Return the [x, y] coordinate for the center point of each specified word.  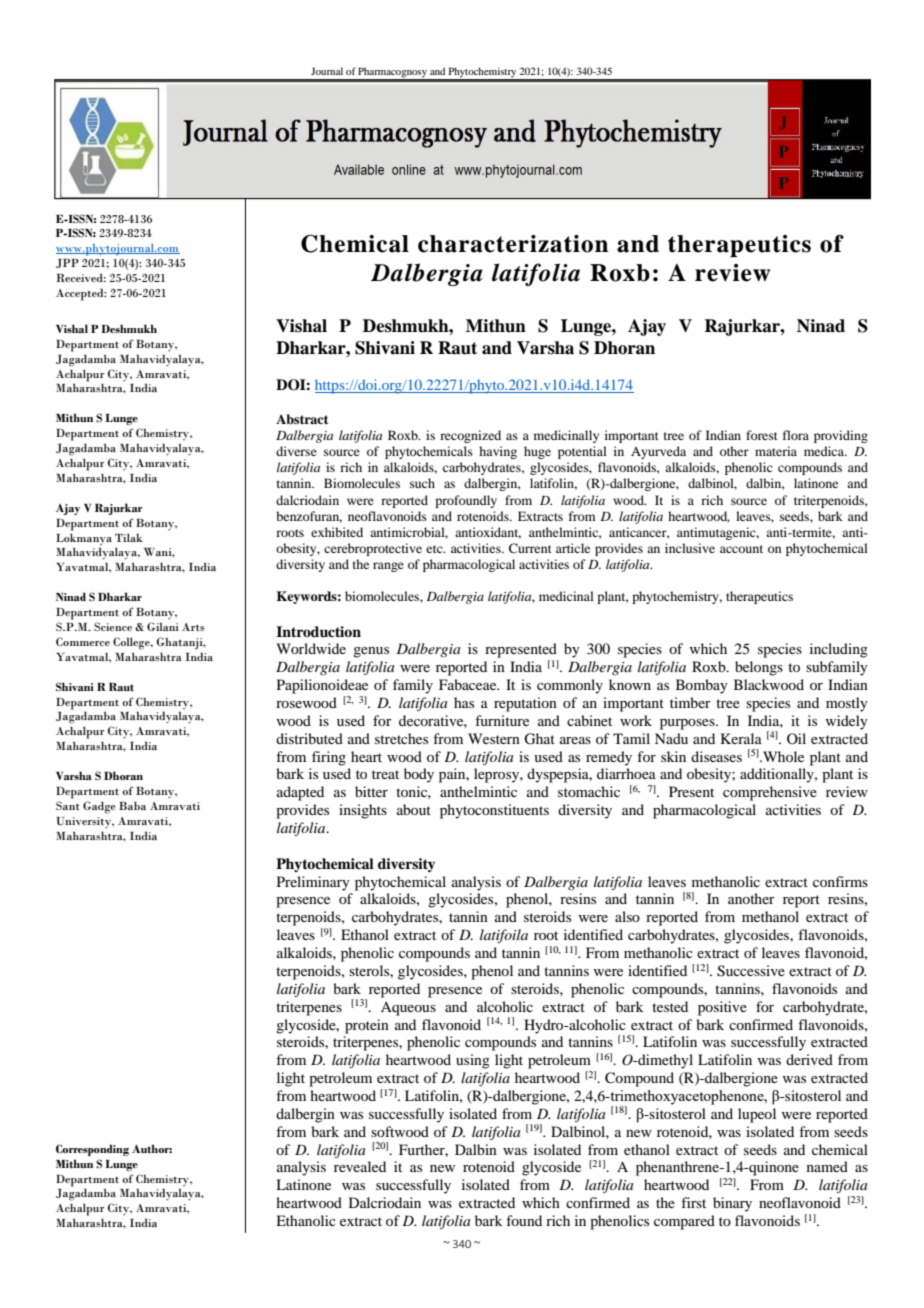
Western [494, 738]
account [741, 549]
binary [732, 1204]
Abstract [302, 419]
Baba [132, 805]
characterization [513, 244]
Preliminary [313, 883]
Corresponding [92, 1150]
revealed [360, 1166]
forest [762, 435]
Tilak [129, 537]
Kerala [741, 738]
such [422, 483]
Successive [751, 971]
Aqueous [408, 1008]
